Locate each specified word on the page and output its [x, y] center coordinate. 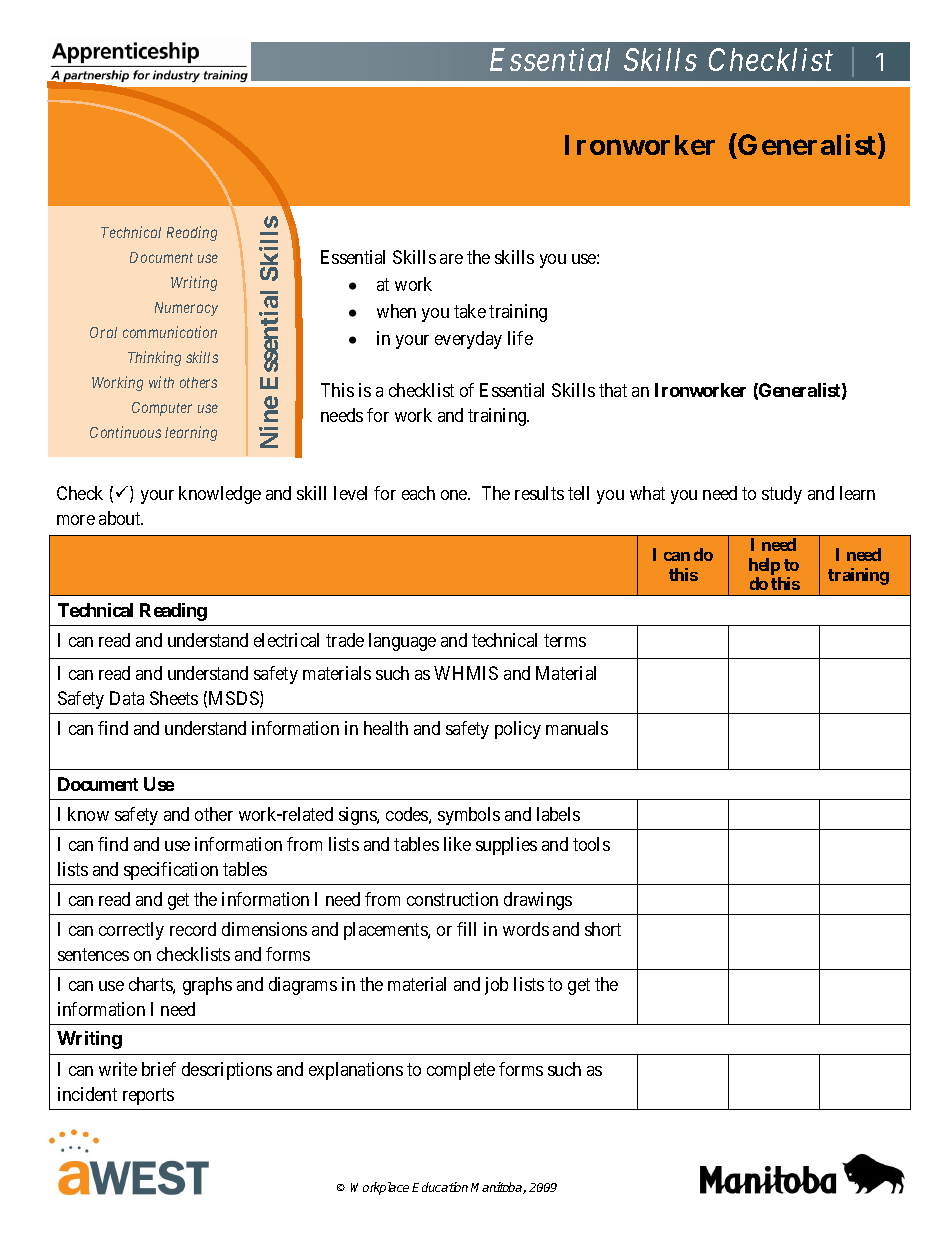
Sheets [174, 698]
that [613, 390]
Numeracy [186, 309]
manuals [577, 728]
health [386, 728]
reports [148, 1096]
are [451, 259]
